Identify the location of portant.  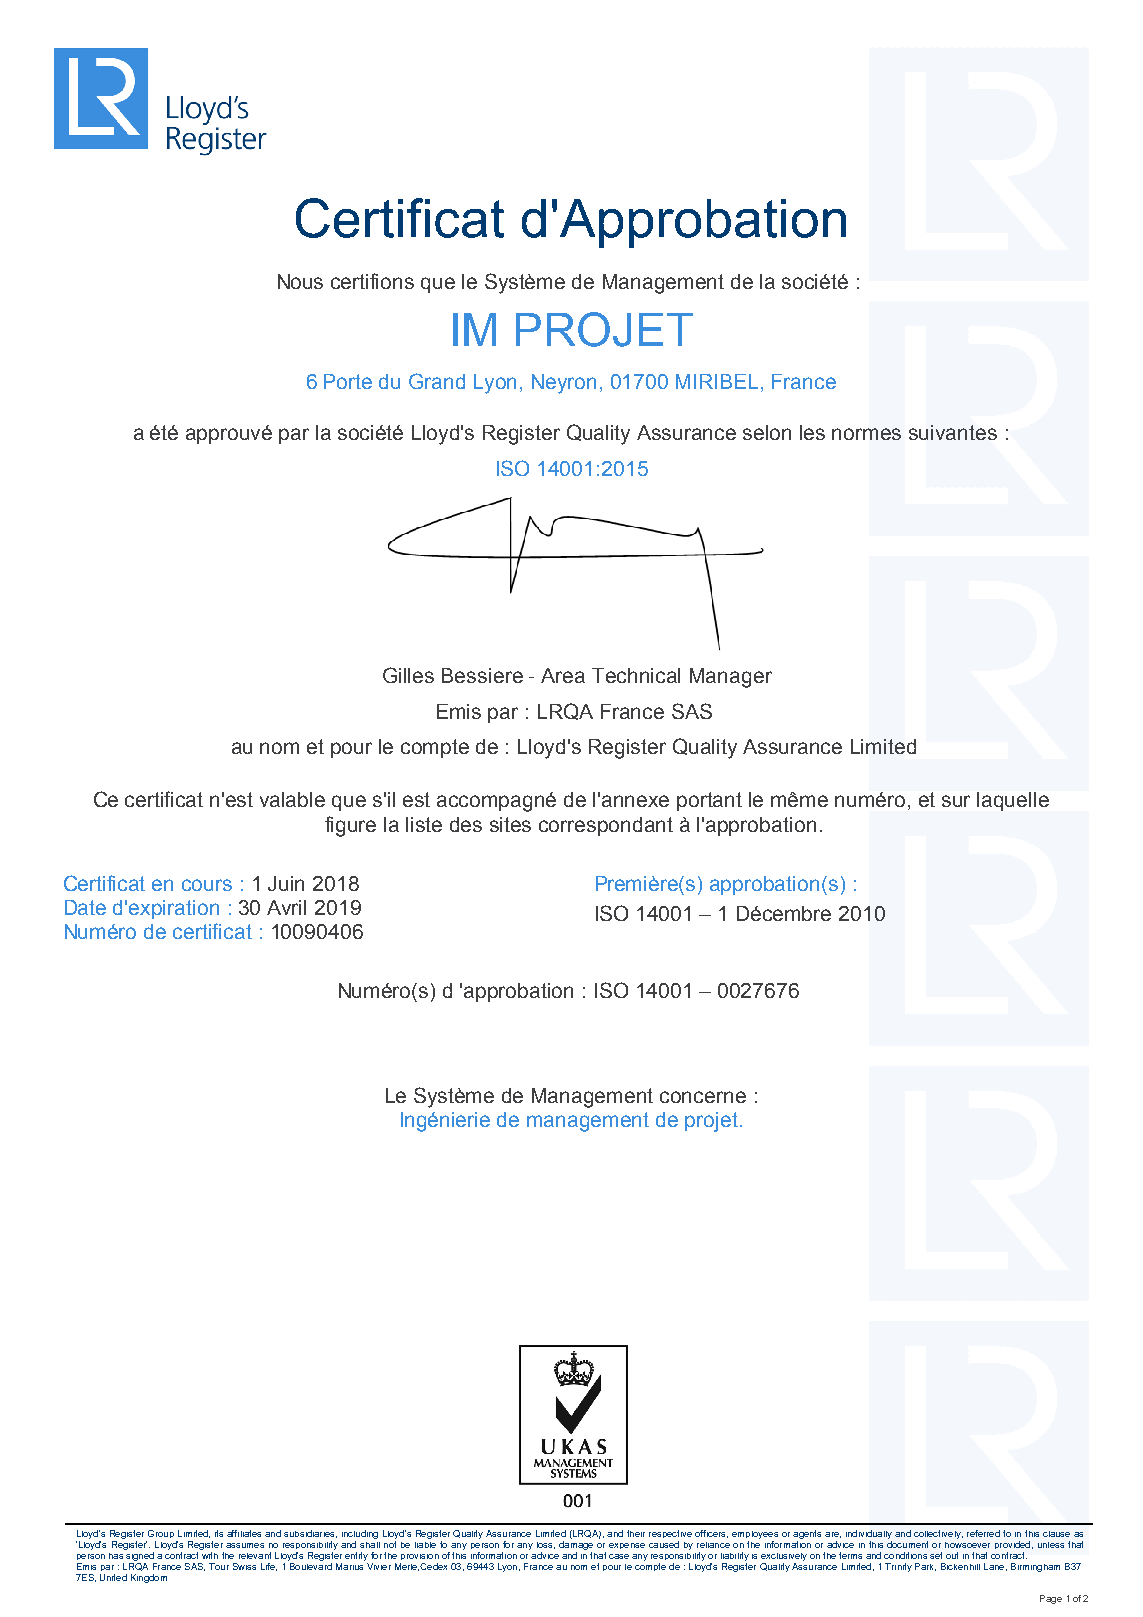
(709, 801).
